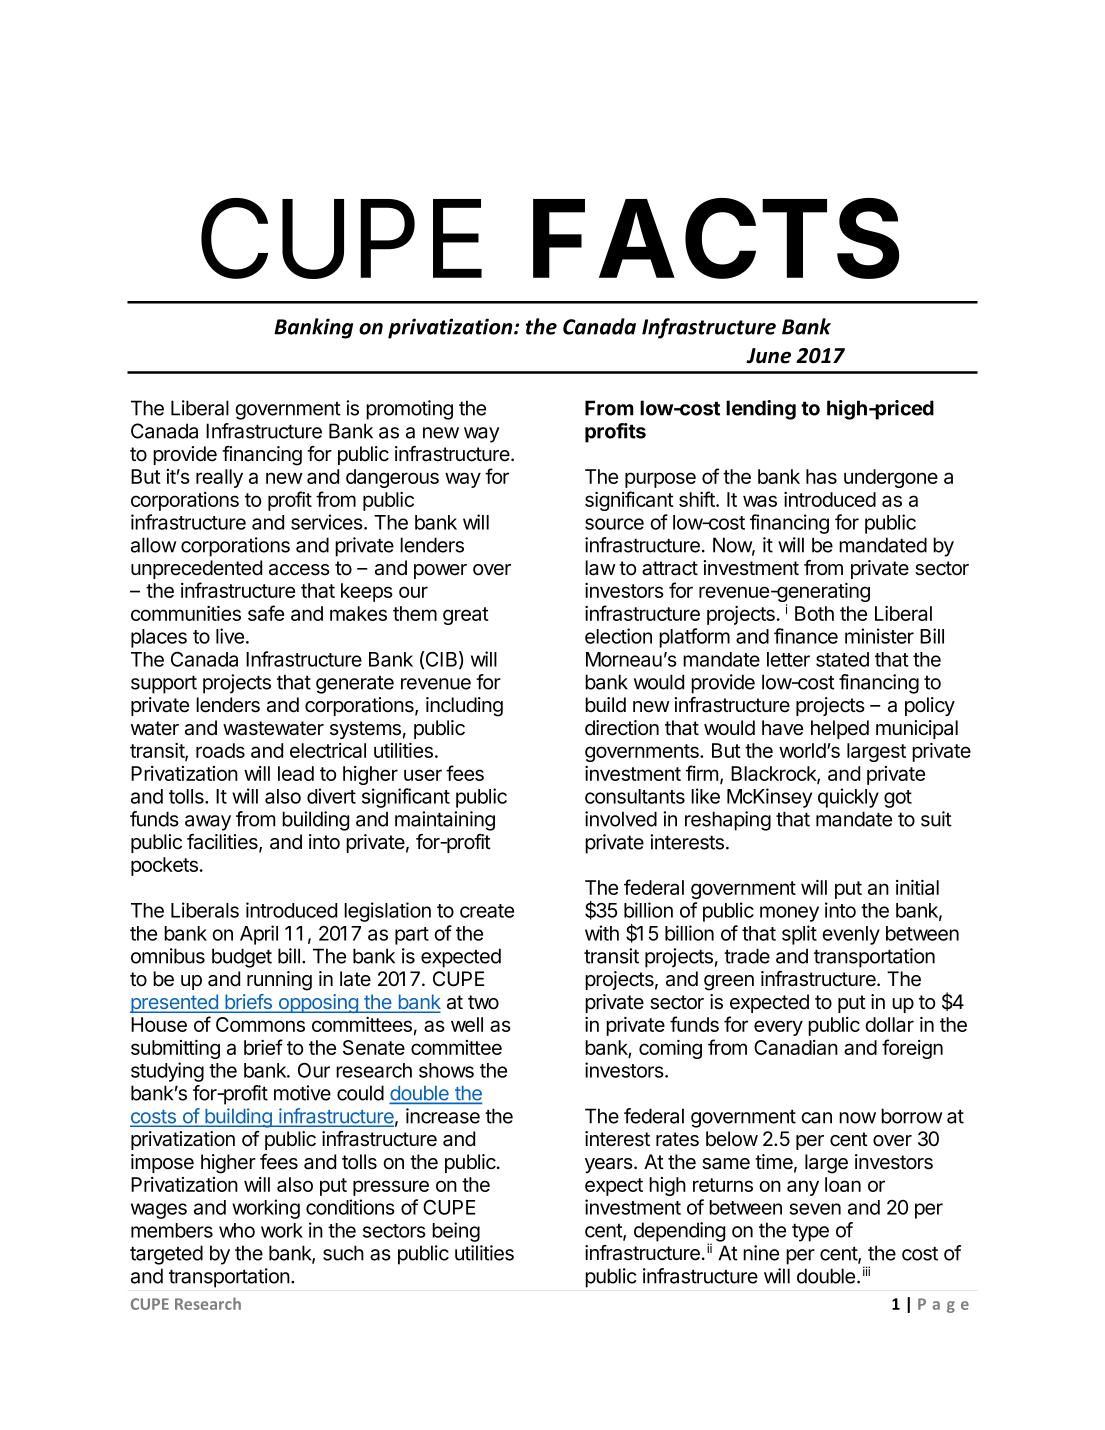 Image resolution: width=1105 pixels, height=1430 pixels. What do you see at coordinates (814, 613) in the document?
I see `Both` at bounding box center [814, 613].
